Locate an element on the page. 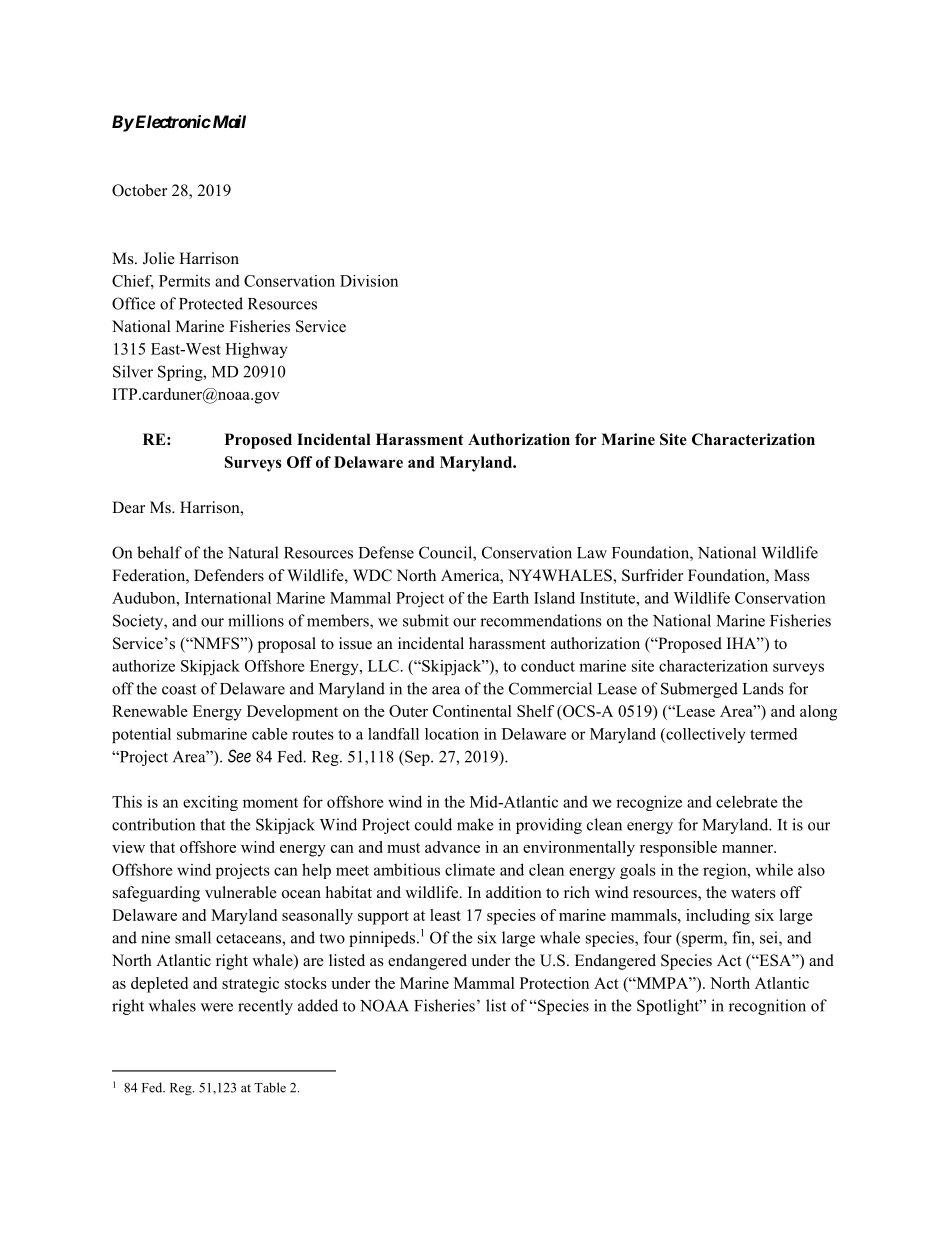 The width and height of the page is (952, 1233). location is located at coordinates (452, 734).
